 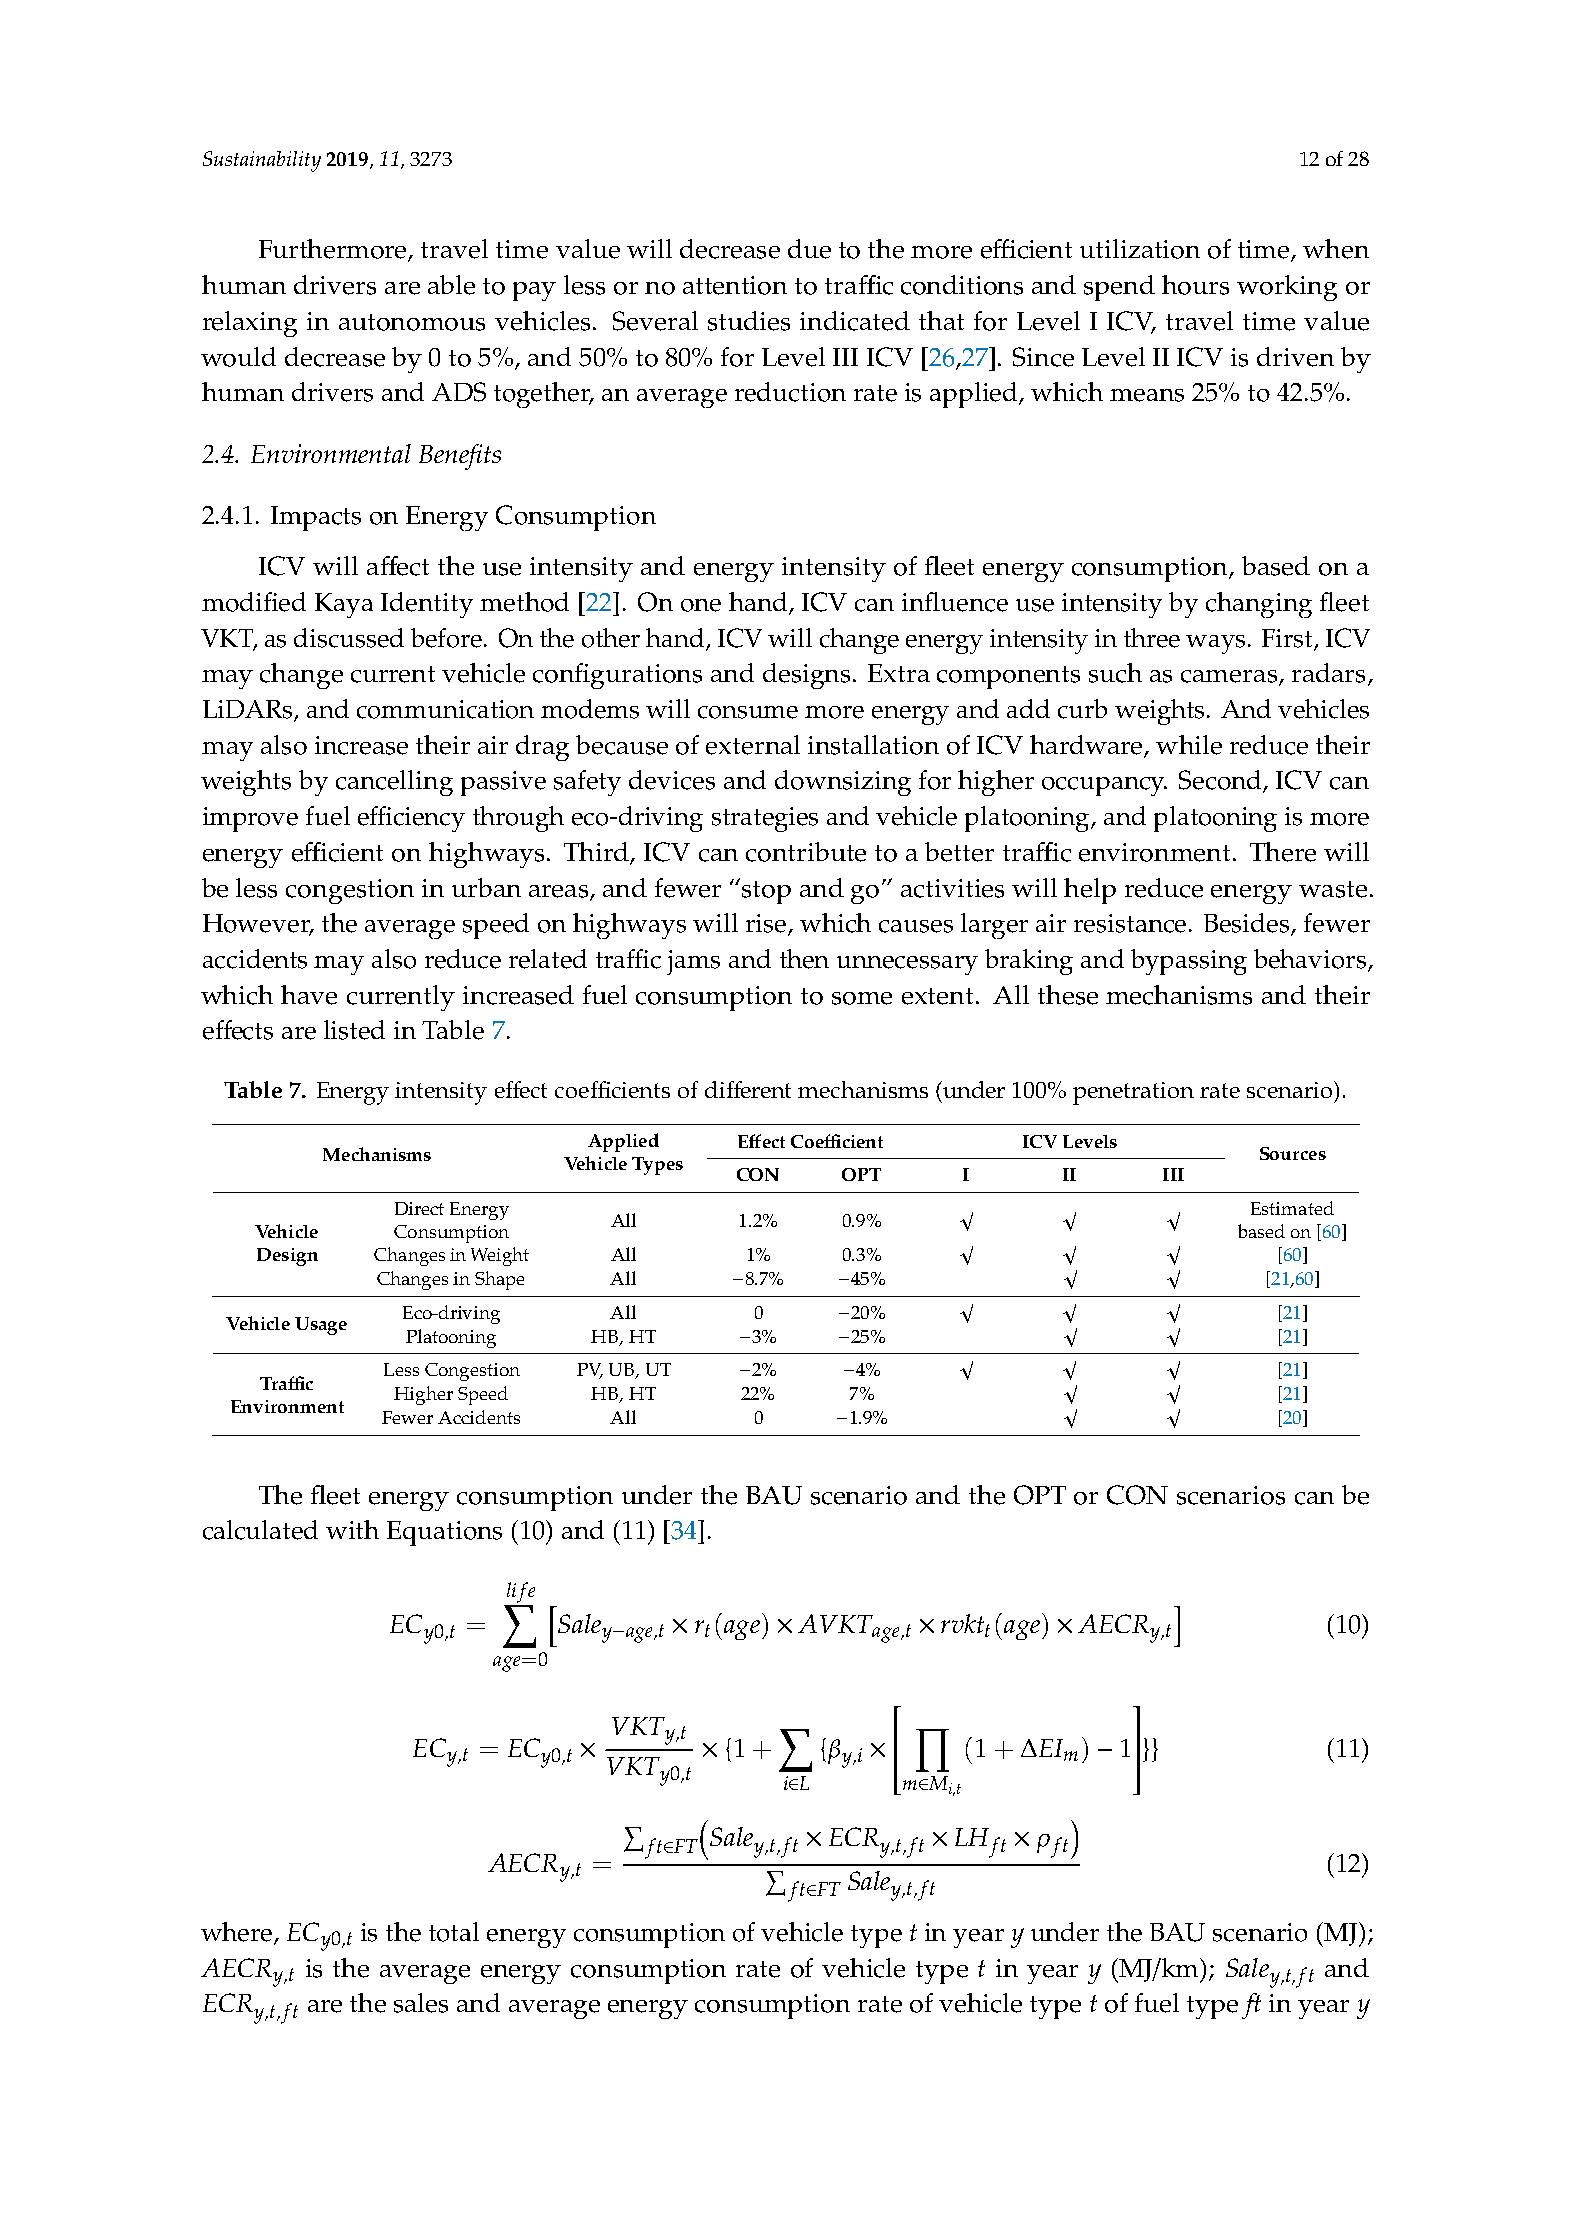 What do you see at coordinates (262, 161) in the screenshot?
I see `Sustainability` at bounding box center [262, 161].
